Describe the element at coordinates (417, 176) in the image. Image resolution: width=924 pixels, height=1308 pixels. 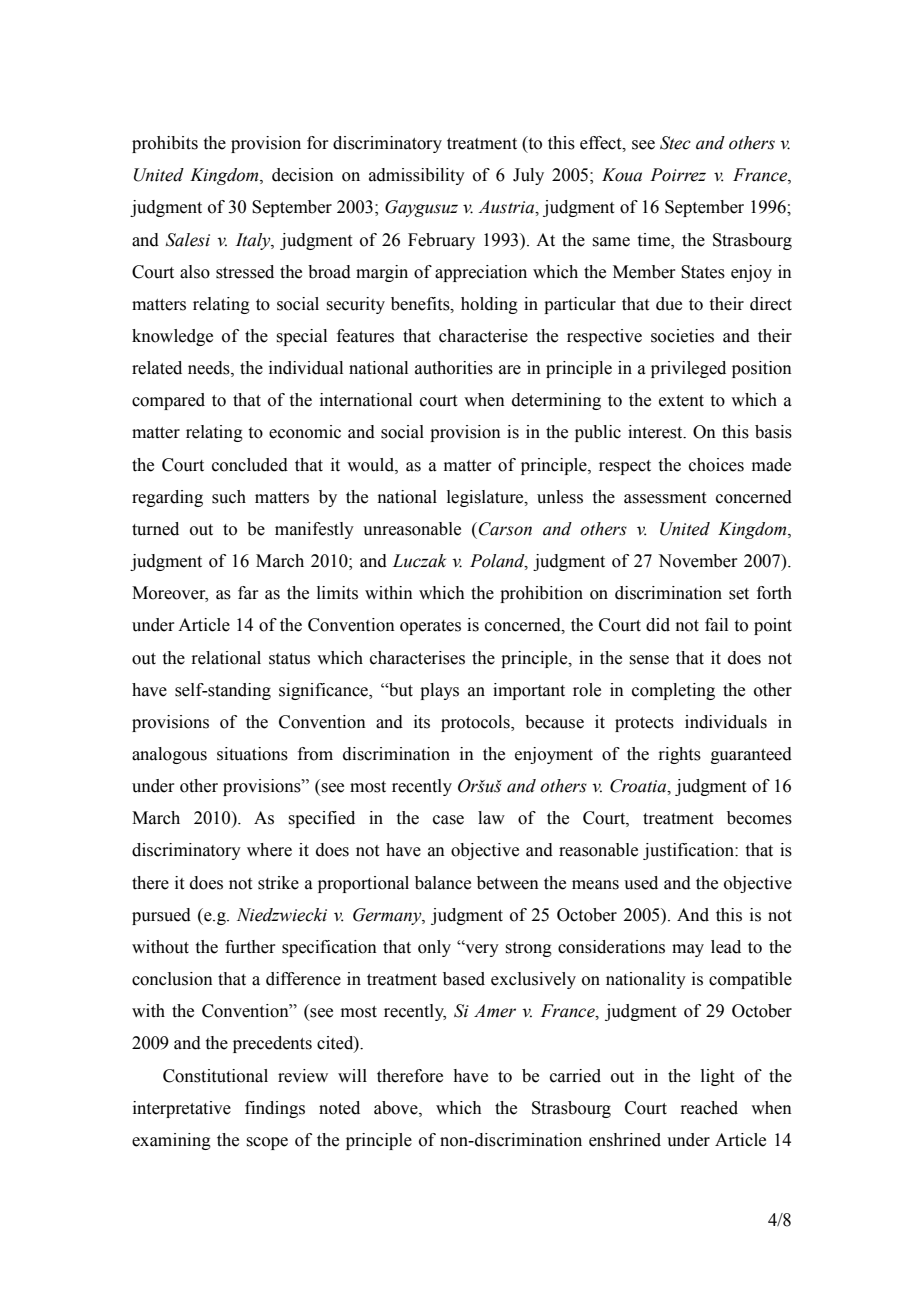
I see `admissibility` at that location.
